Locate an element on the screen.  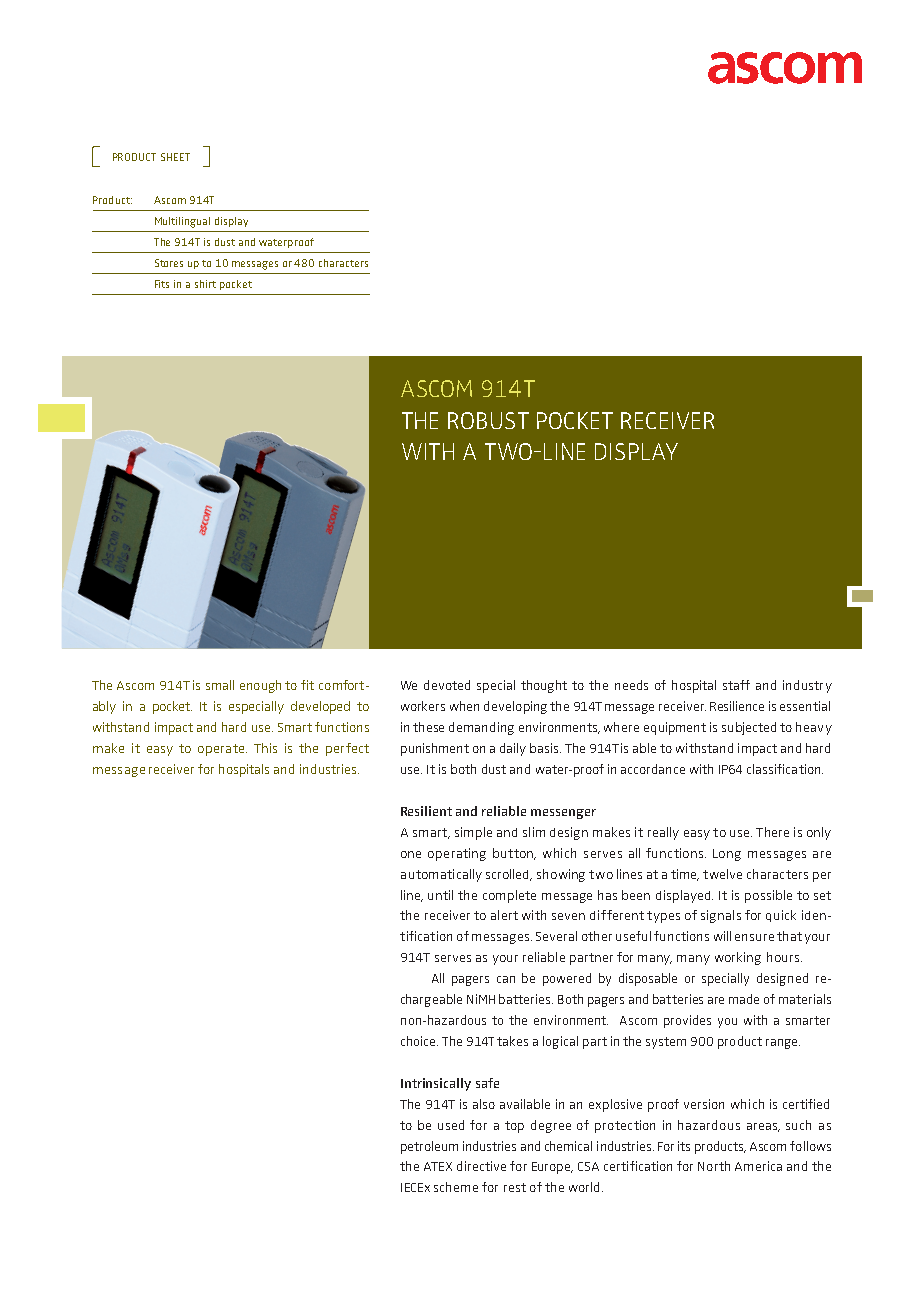
shirt is located at coordinates (205, 284).
